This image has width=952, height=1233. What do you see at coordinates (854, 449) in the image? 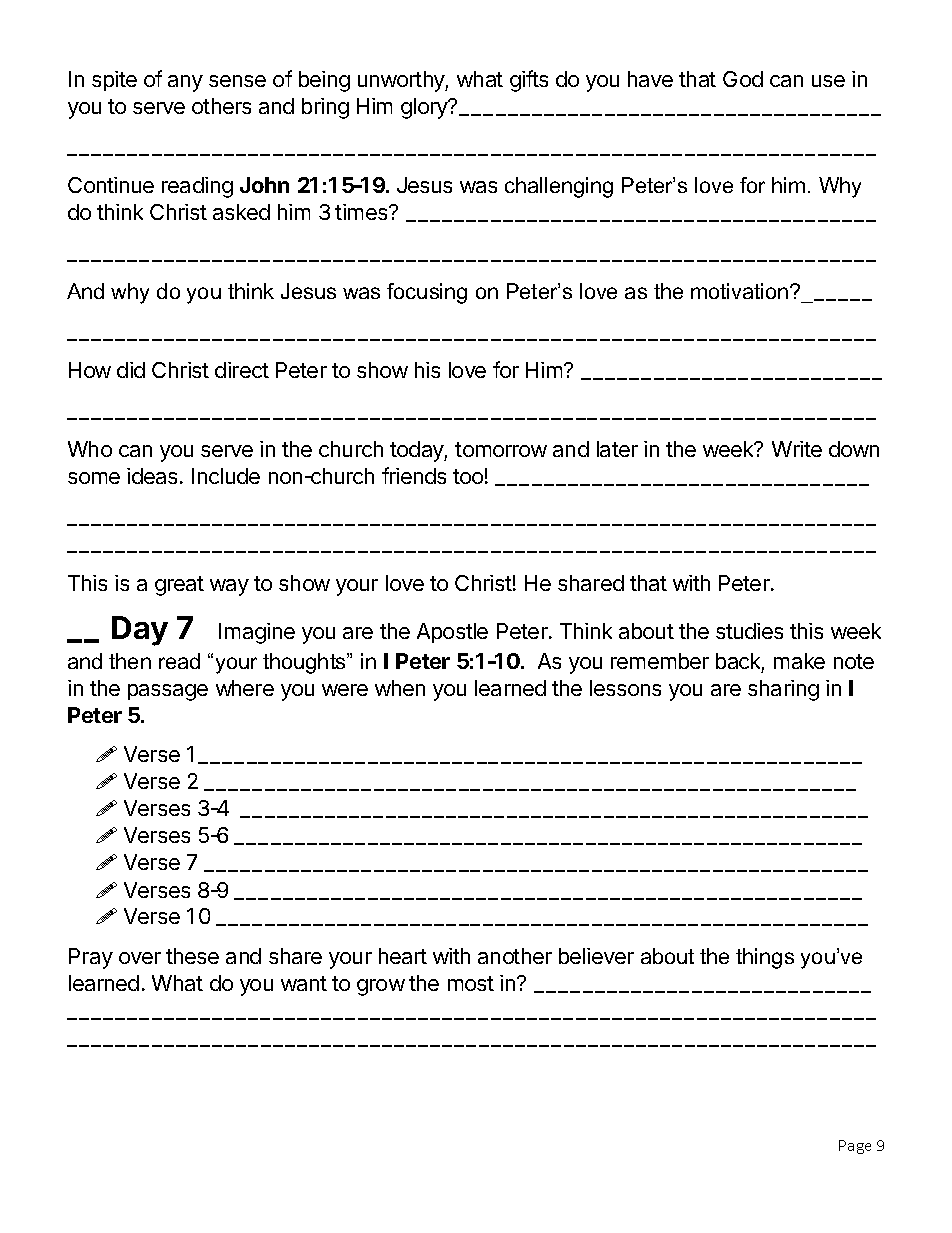
I see `down` at bounding box center [854, 449].
